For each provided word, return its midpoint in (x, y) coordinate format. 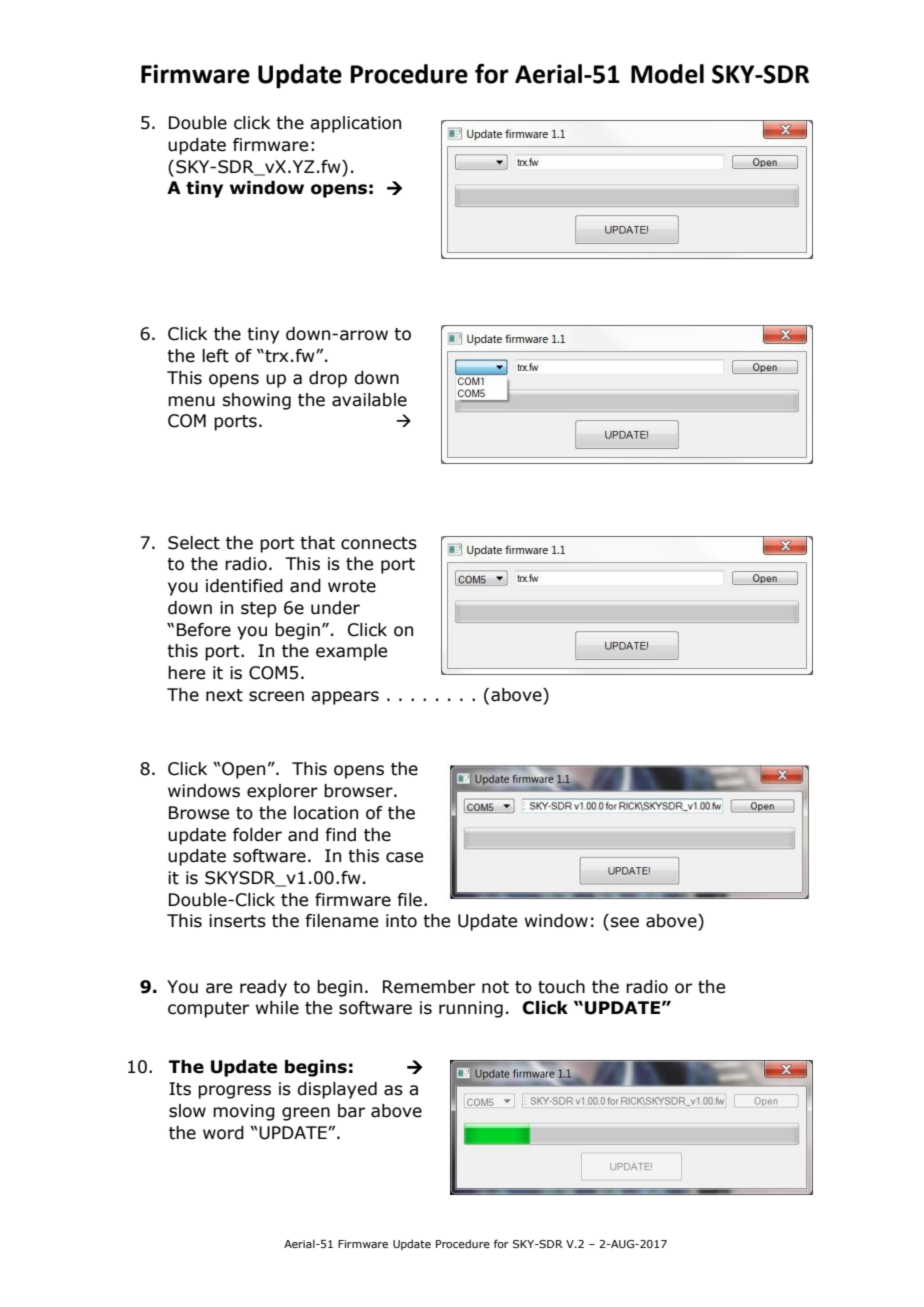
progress (234, 1092)
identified (244, 586)
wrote (352, 586)
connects (379, 543)
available (369, 400)
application (355, 124)
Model (667, 74)
